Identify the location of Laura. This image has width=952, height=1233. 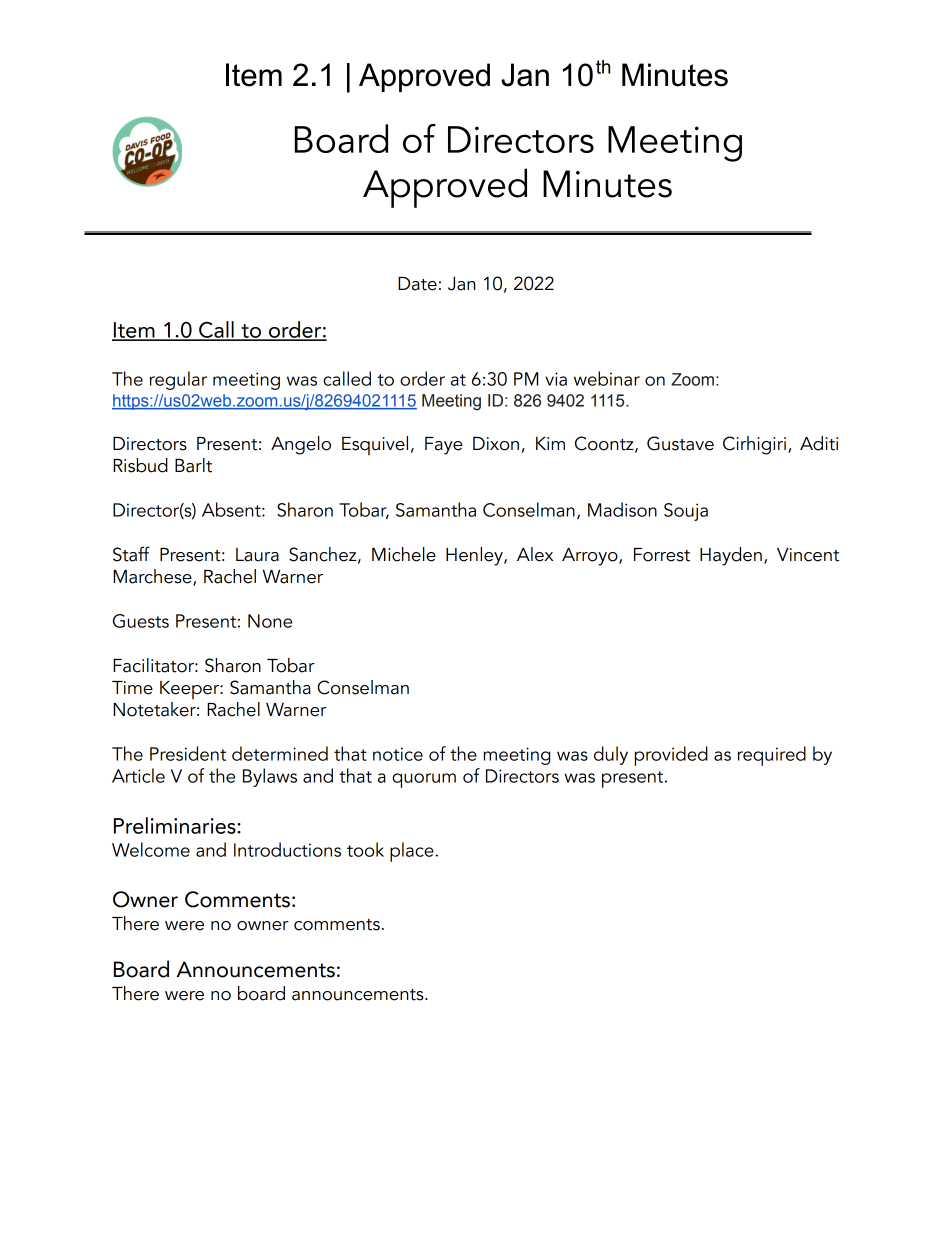
(257, 555).
